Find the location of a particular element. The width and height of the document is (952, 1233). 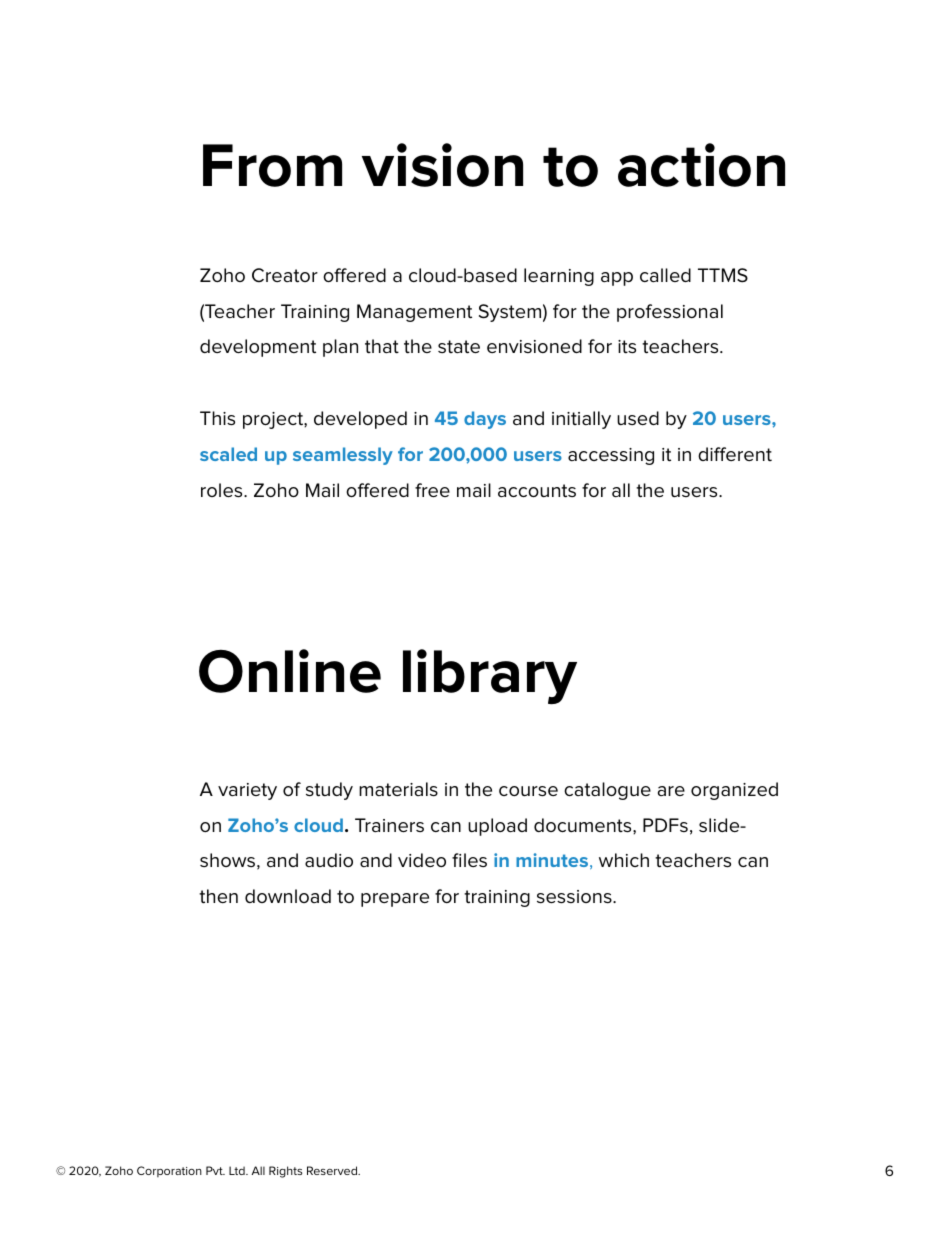

catalogue is located at coordinates (607, 791).
